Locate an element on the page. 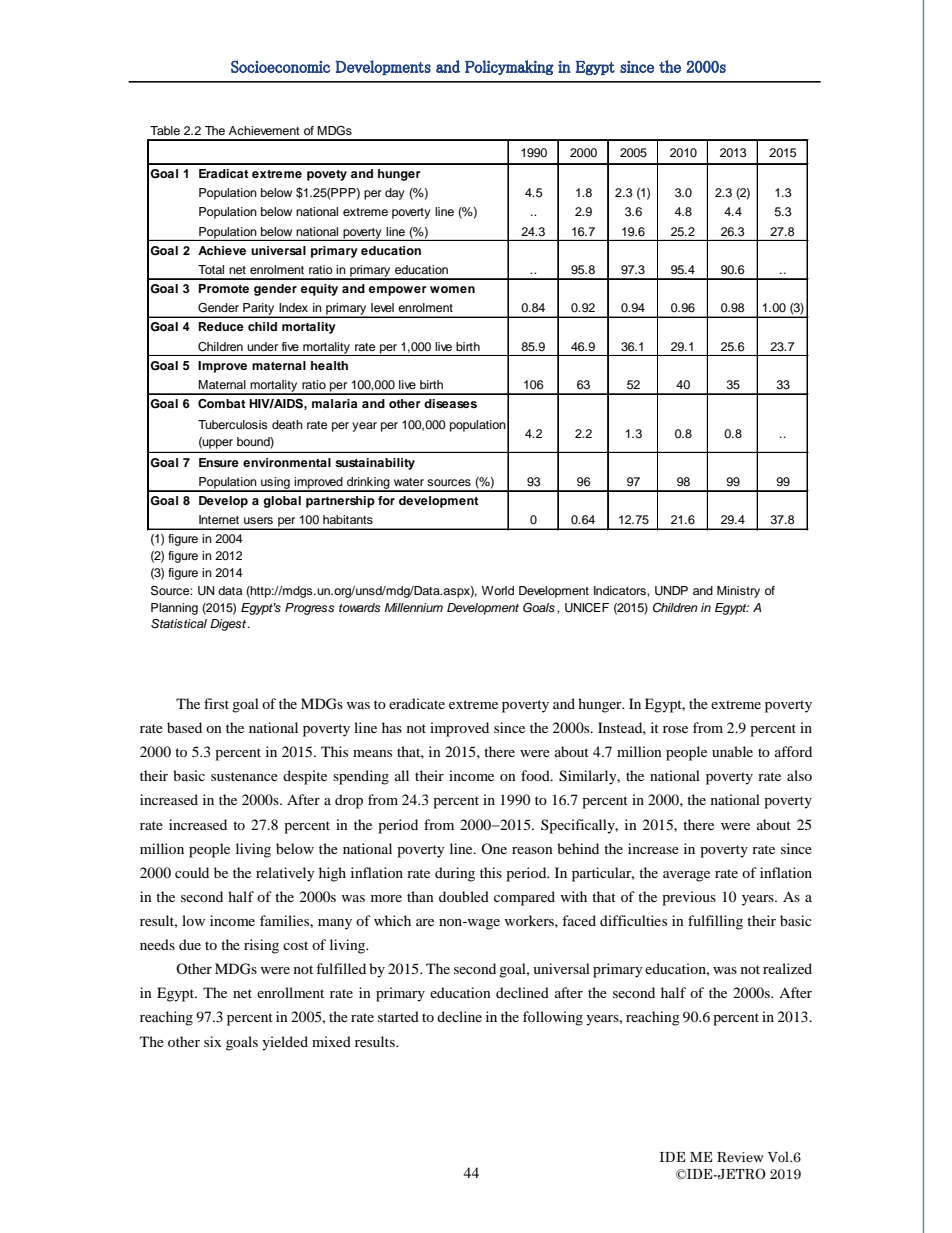  unable is located at coordinates (732, 751).
